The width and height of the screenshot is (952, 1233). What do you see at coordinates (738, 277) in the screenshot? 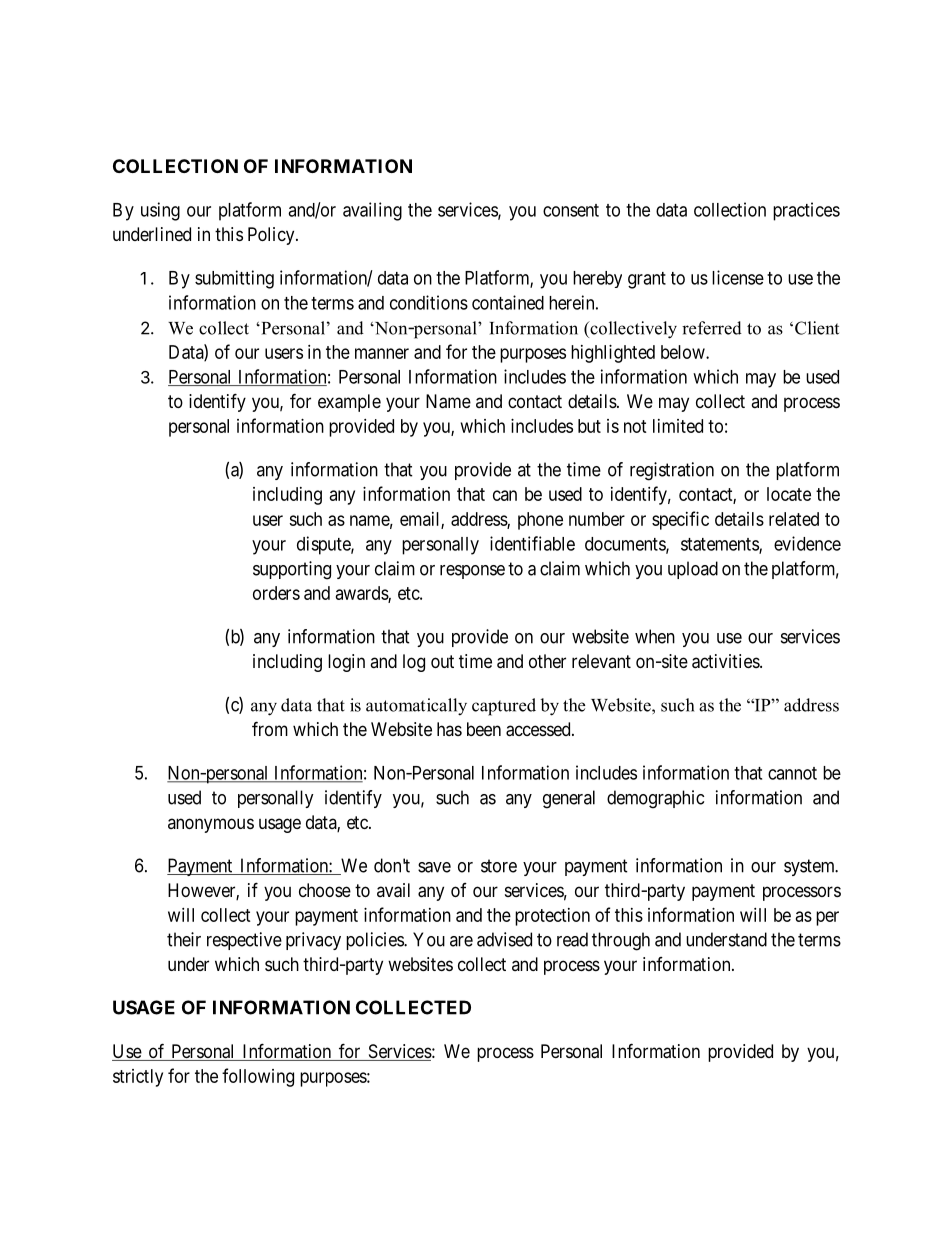
I see `license` at bounding box center [738, 277].
